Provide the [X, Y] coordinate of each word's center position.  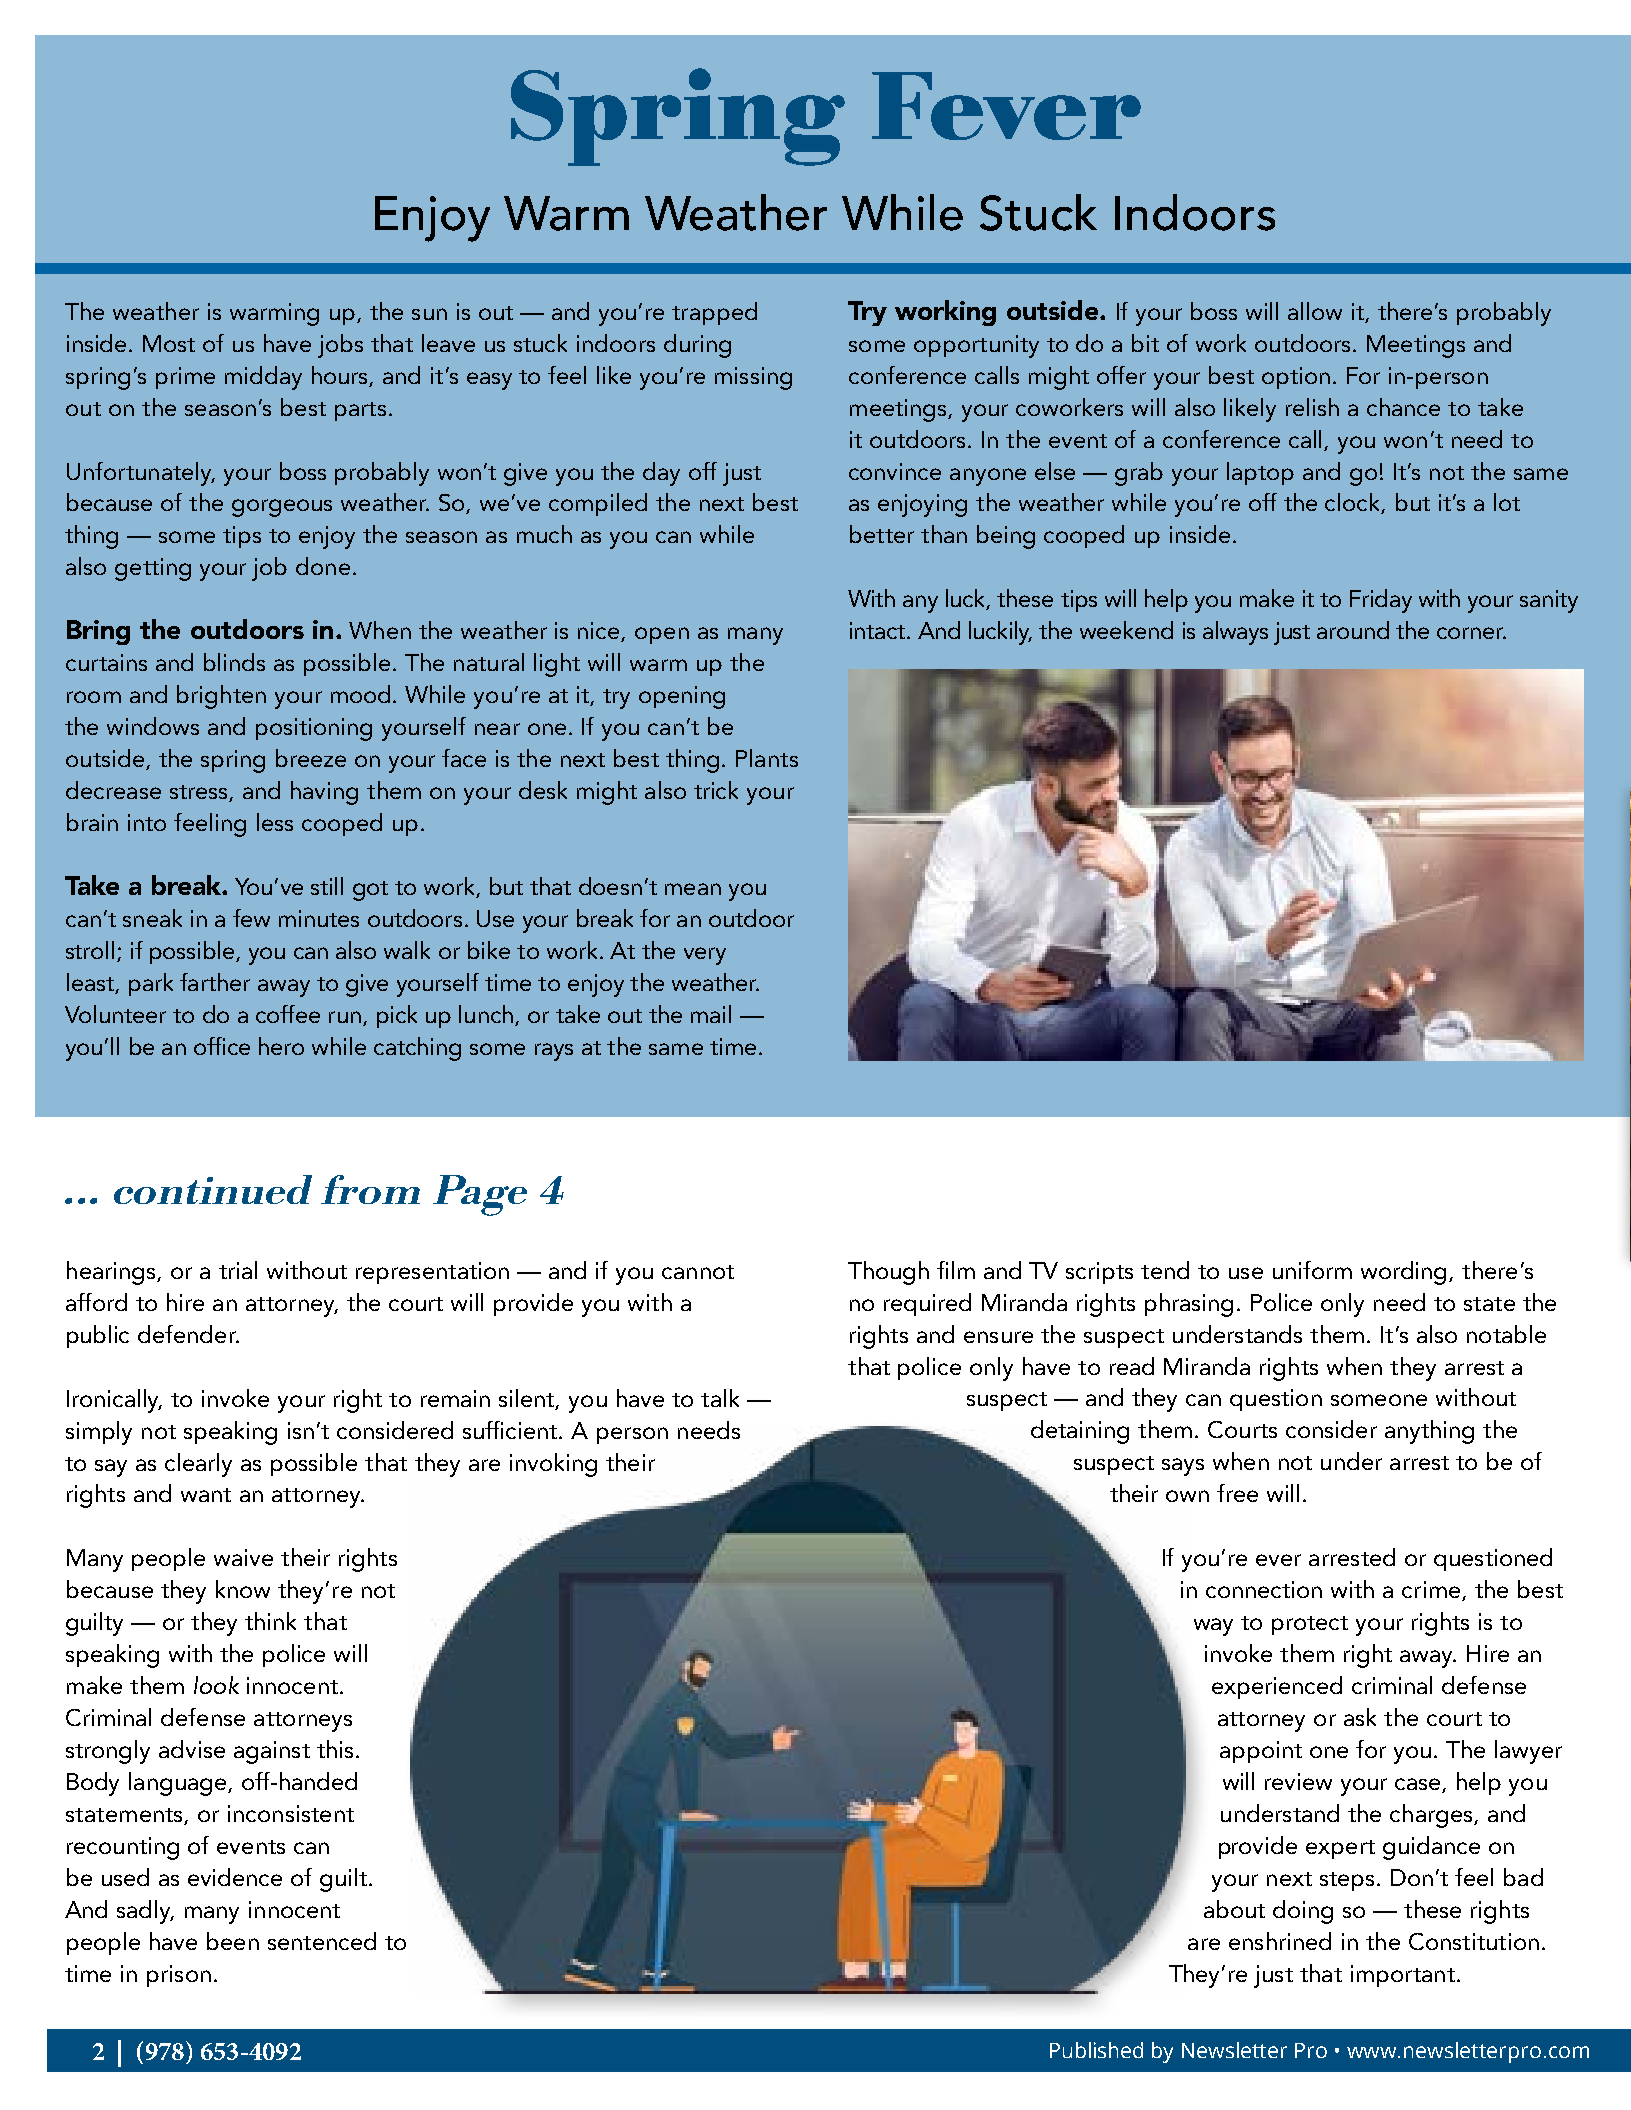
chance [1403, 407]
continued [213, 1189]
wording [1405, 1273]
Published [1096, 2050]
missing [753, 378]
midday [263, 378]
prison [179, 1976]
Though [888, 1273]
